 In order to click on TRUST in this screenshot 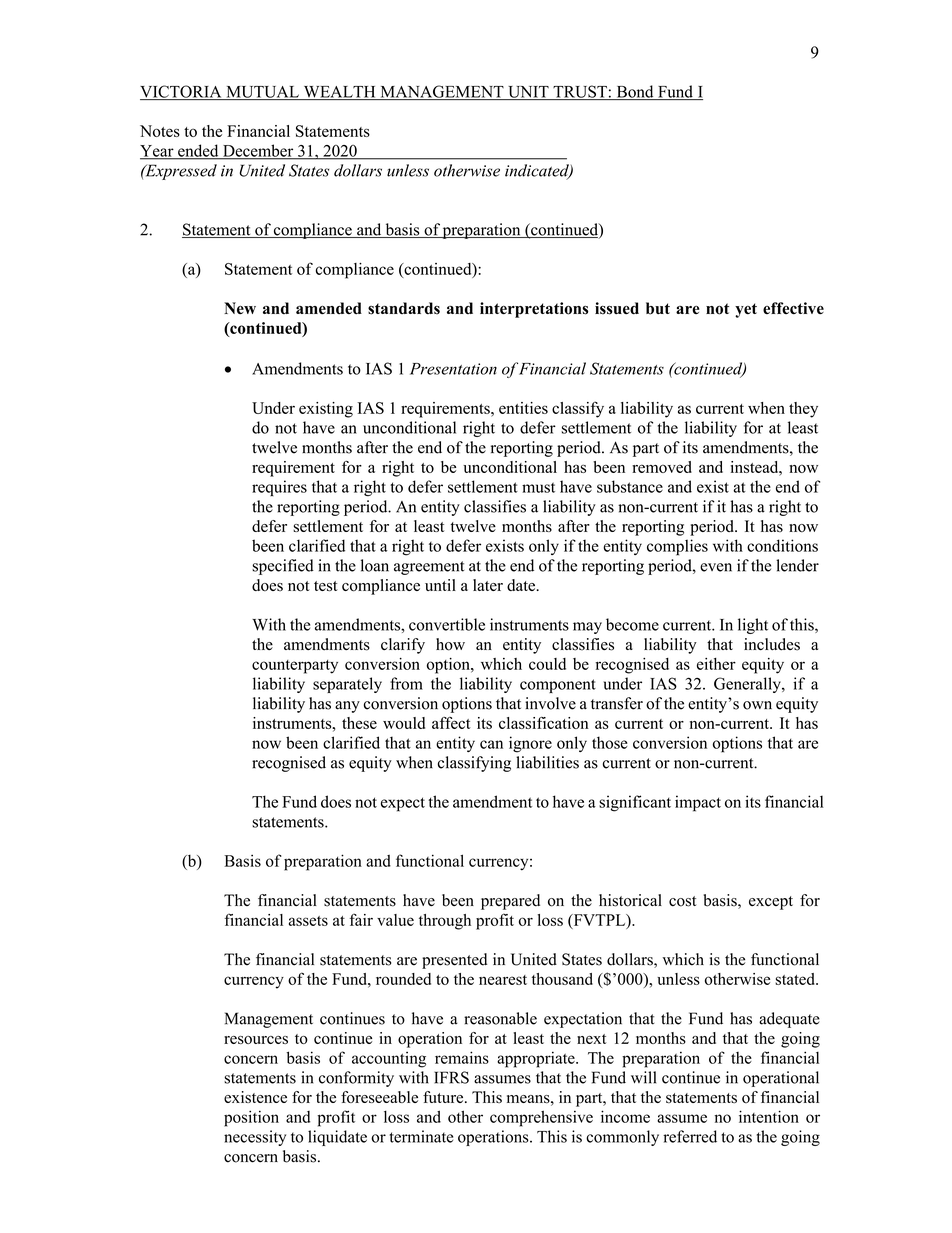, I will do `click(580, 92)`.
